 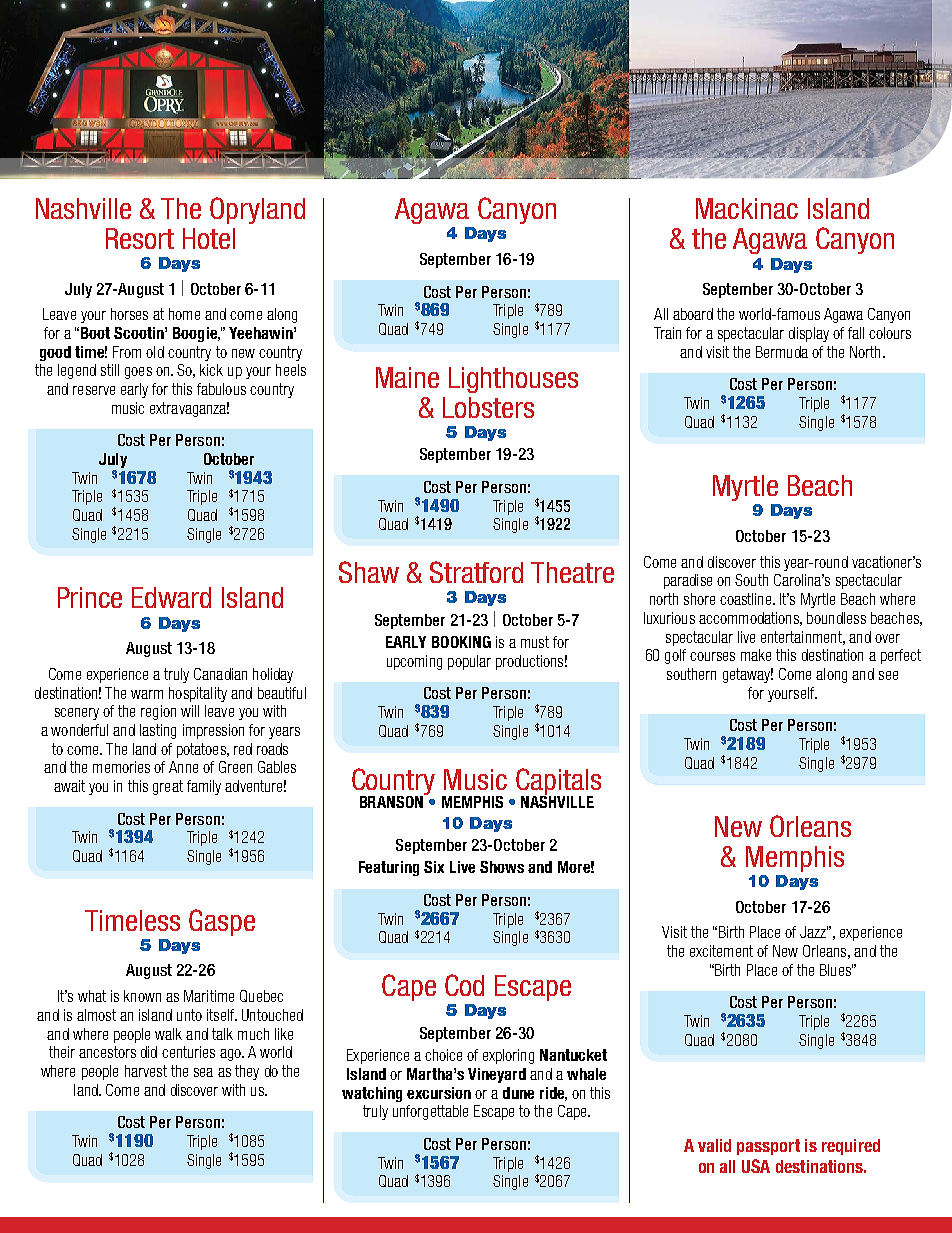 What do you see at coordinates (140, 238) in the document?
I see `Resort` at bounding box center [140, 238].
